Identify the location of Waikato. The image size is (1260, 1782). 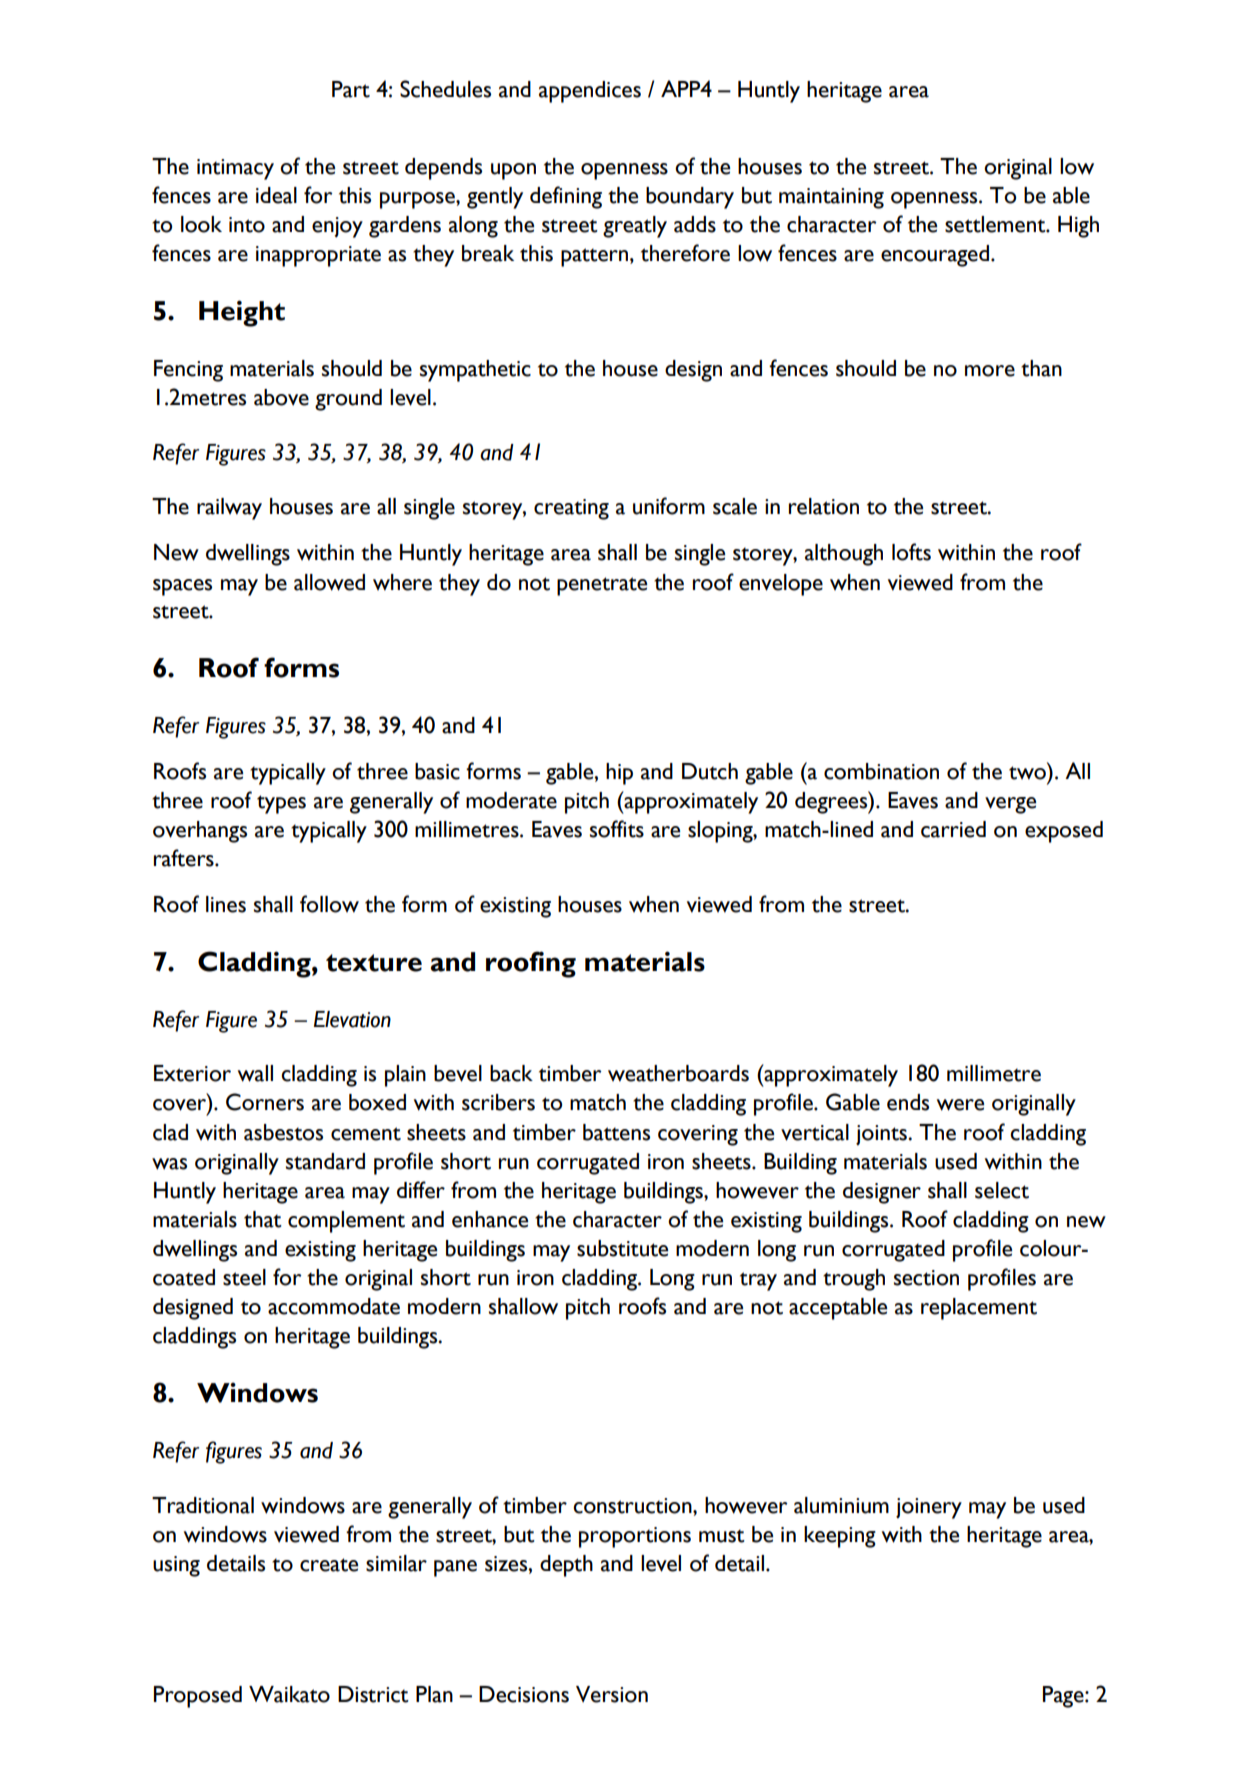
(289, 1694).
